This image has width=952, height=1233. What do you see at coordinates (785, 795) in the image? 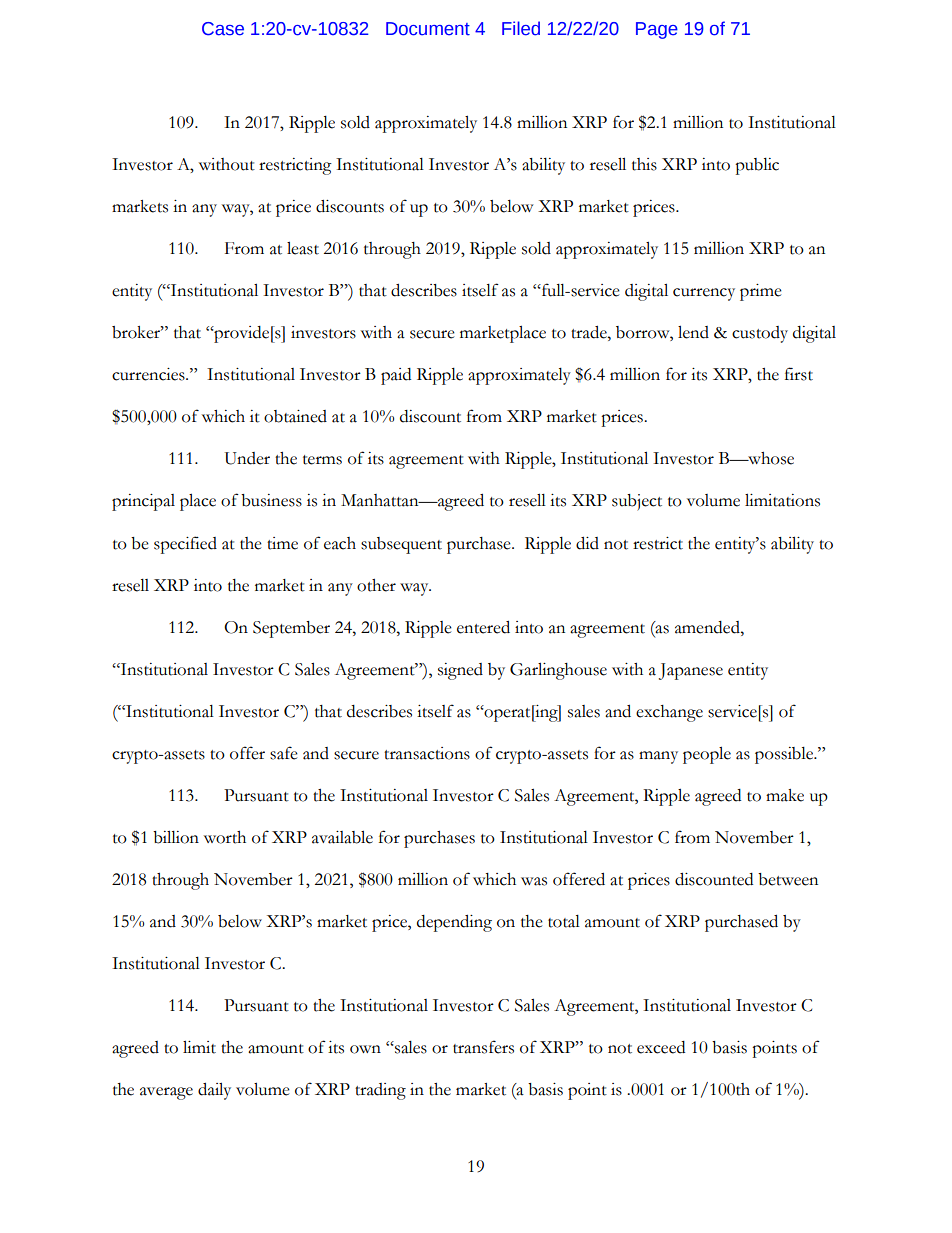
I see `make` at bounding box center [785, 795].
